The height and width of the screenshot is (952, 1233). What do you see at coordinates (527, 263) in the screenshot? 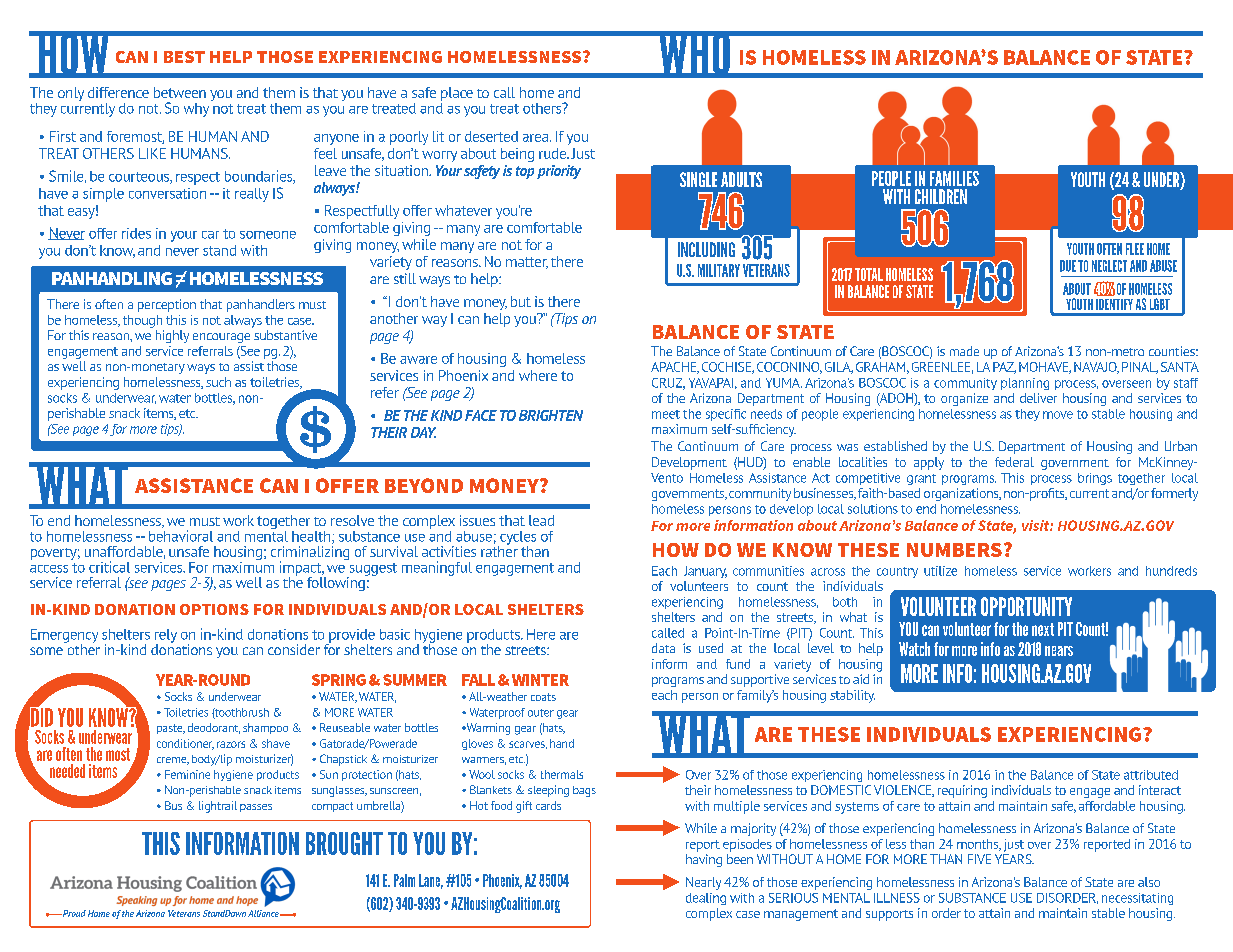
I see `matter` at bounding box center [527, 263].
